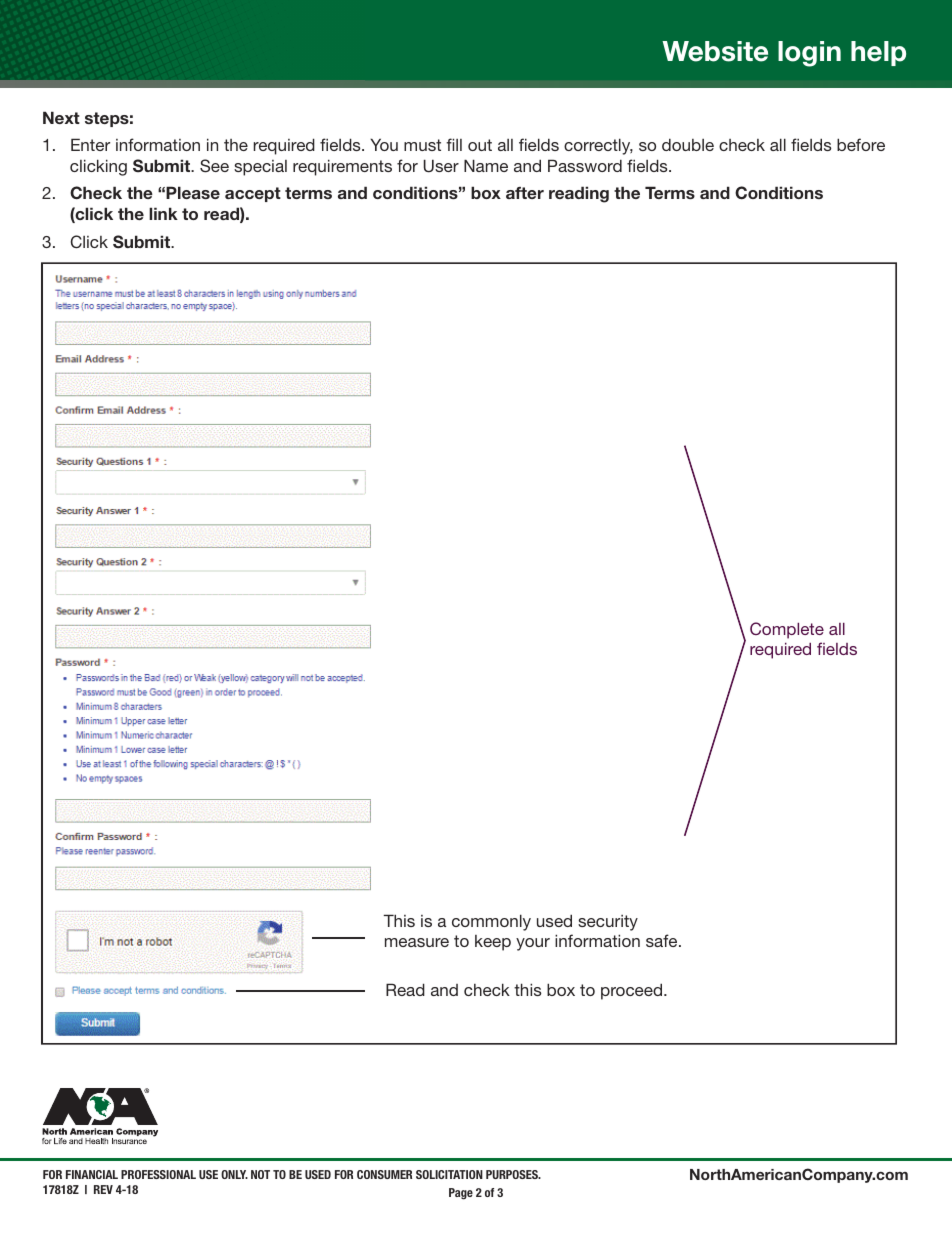 The image size is (952, 1233). I want to click on out, so click(480, 145).
